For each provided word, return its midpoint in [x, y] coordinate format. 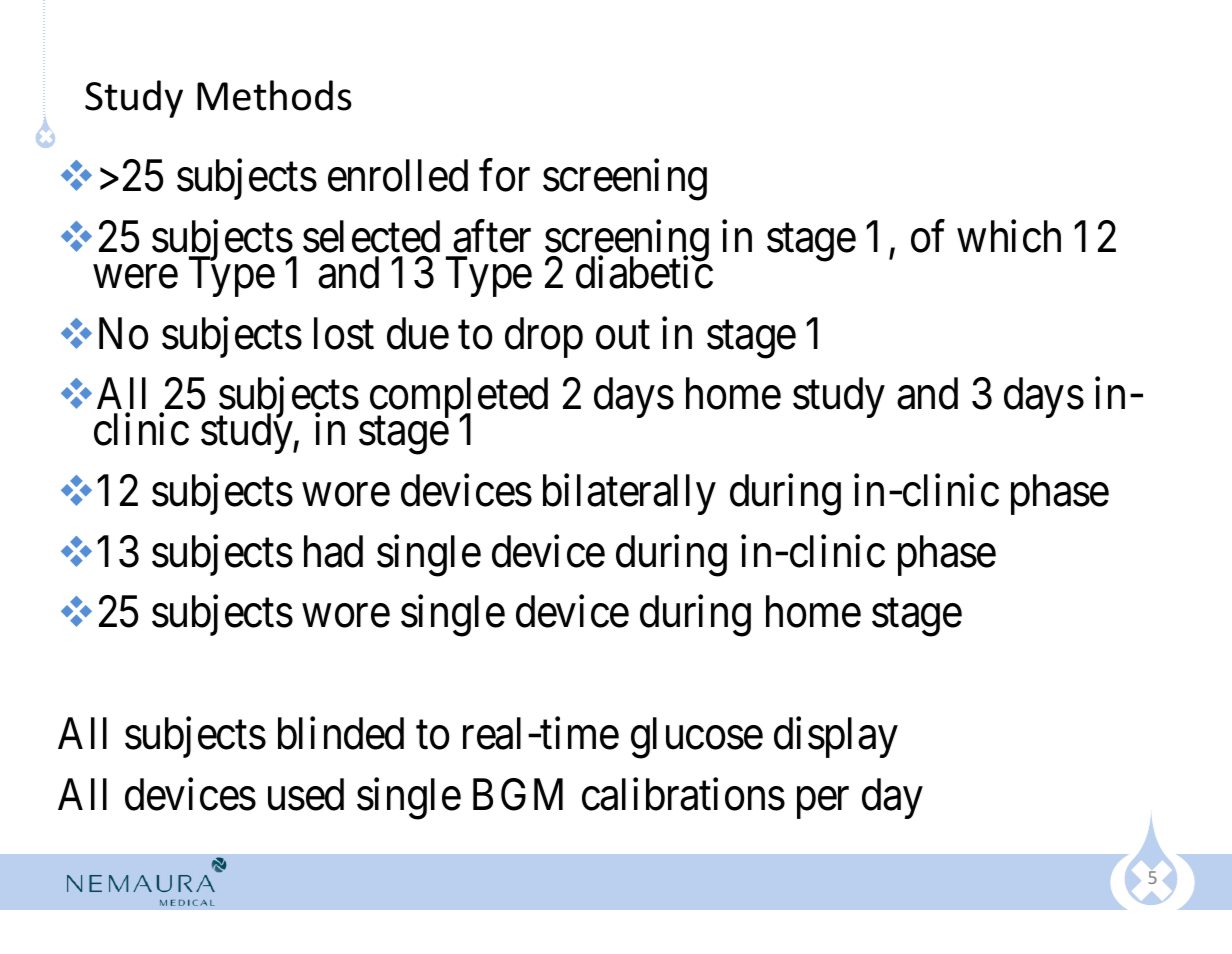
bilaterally [629, 494]
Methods [274, 95]
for [504, 176]
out [623, 335]
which [1009, 236]
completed [457, 400]
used [306, 794]
